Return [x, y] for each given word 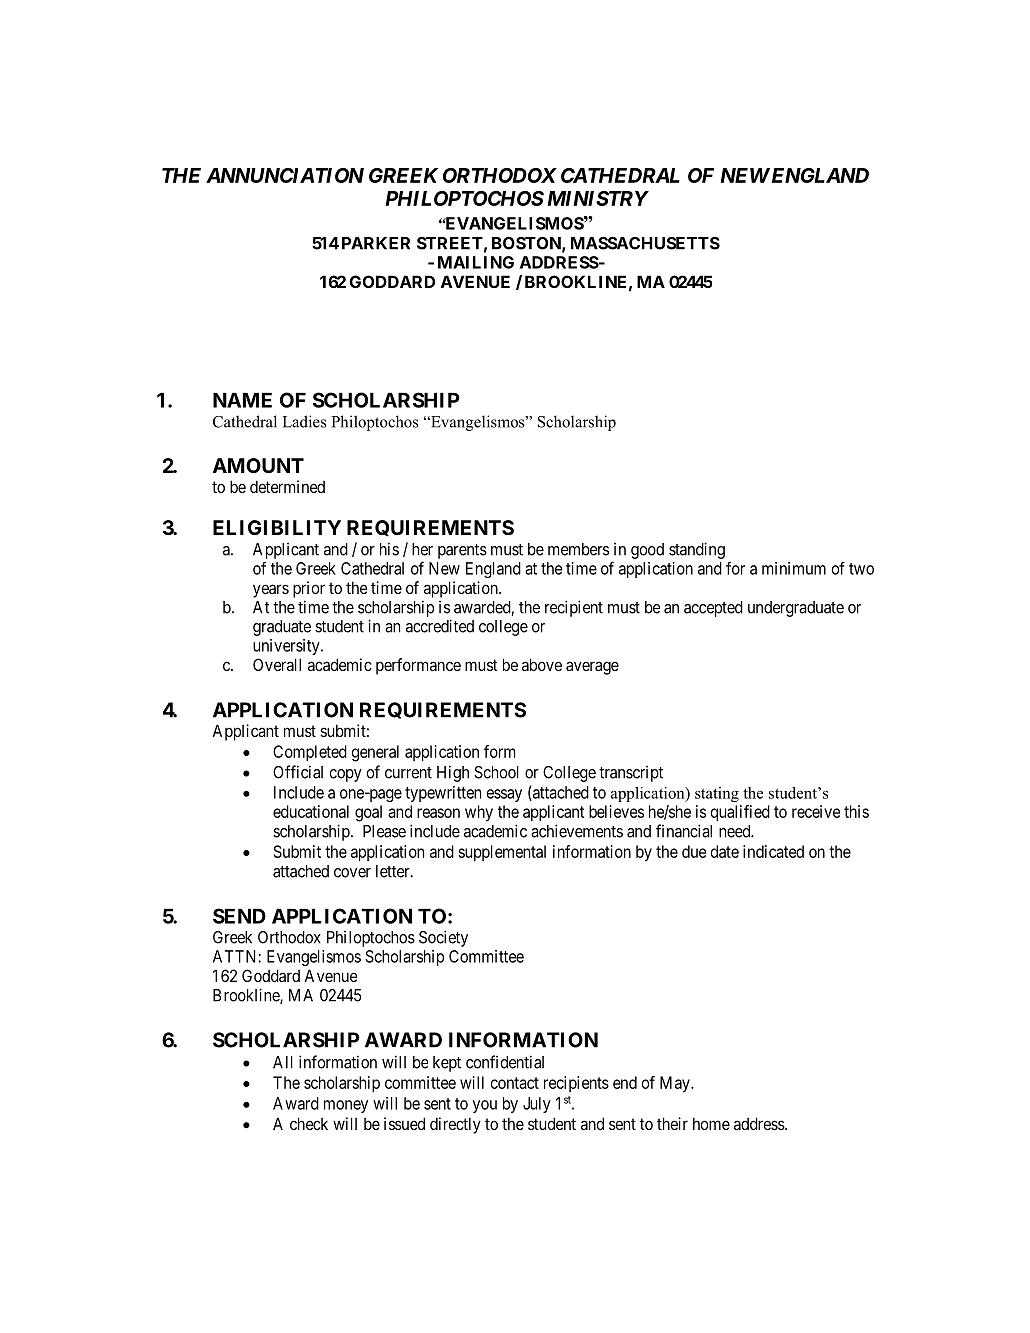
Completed [310, 753]
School [496, 772]
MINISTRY [598, 198]
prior [309, 589]
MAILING [476, 262]
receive [816, 811]
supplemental [502, 853]
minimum [794, 568]
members [578, 549]
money [346, 1106]
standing [697, 550]
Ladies [304, 421]
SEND [239, 916]
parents [462, 551]
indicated [773, 851]
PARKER [376, 243]
